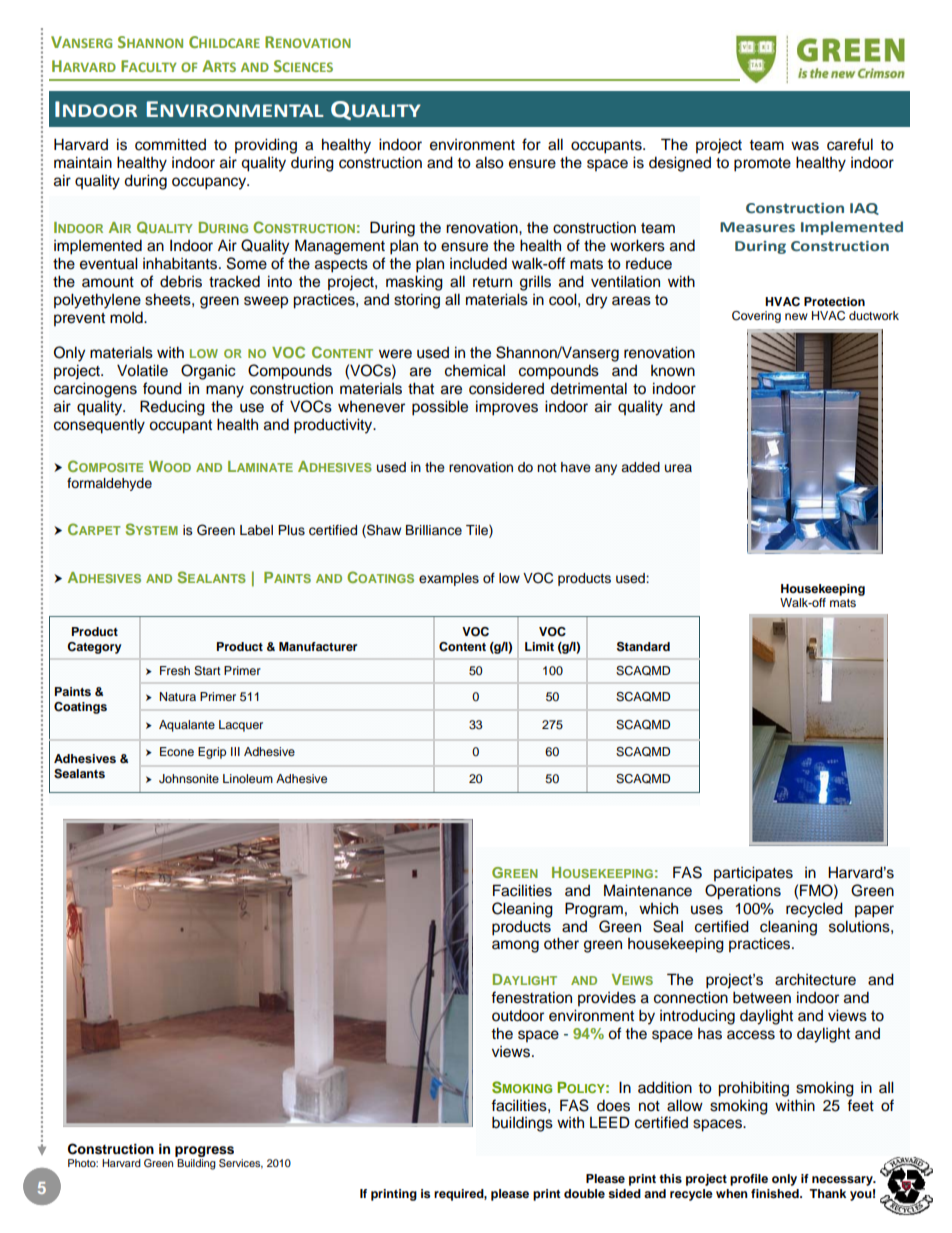  Describe the element at coordinates (643, 647) in the document. I see `Standard` at that location.
